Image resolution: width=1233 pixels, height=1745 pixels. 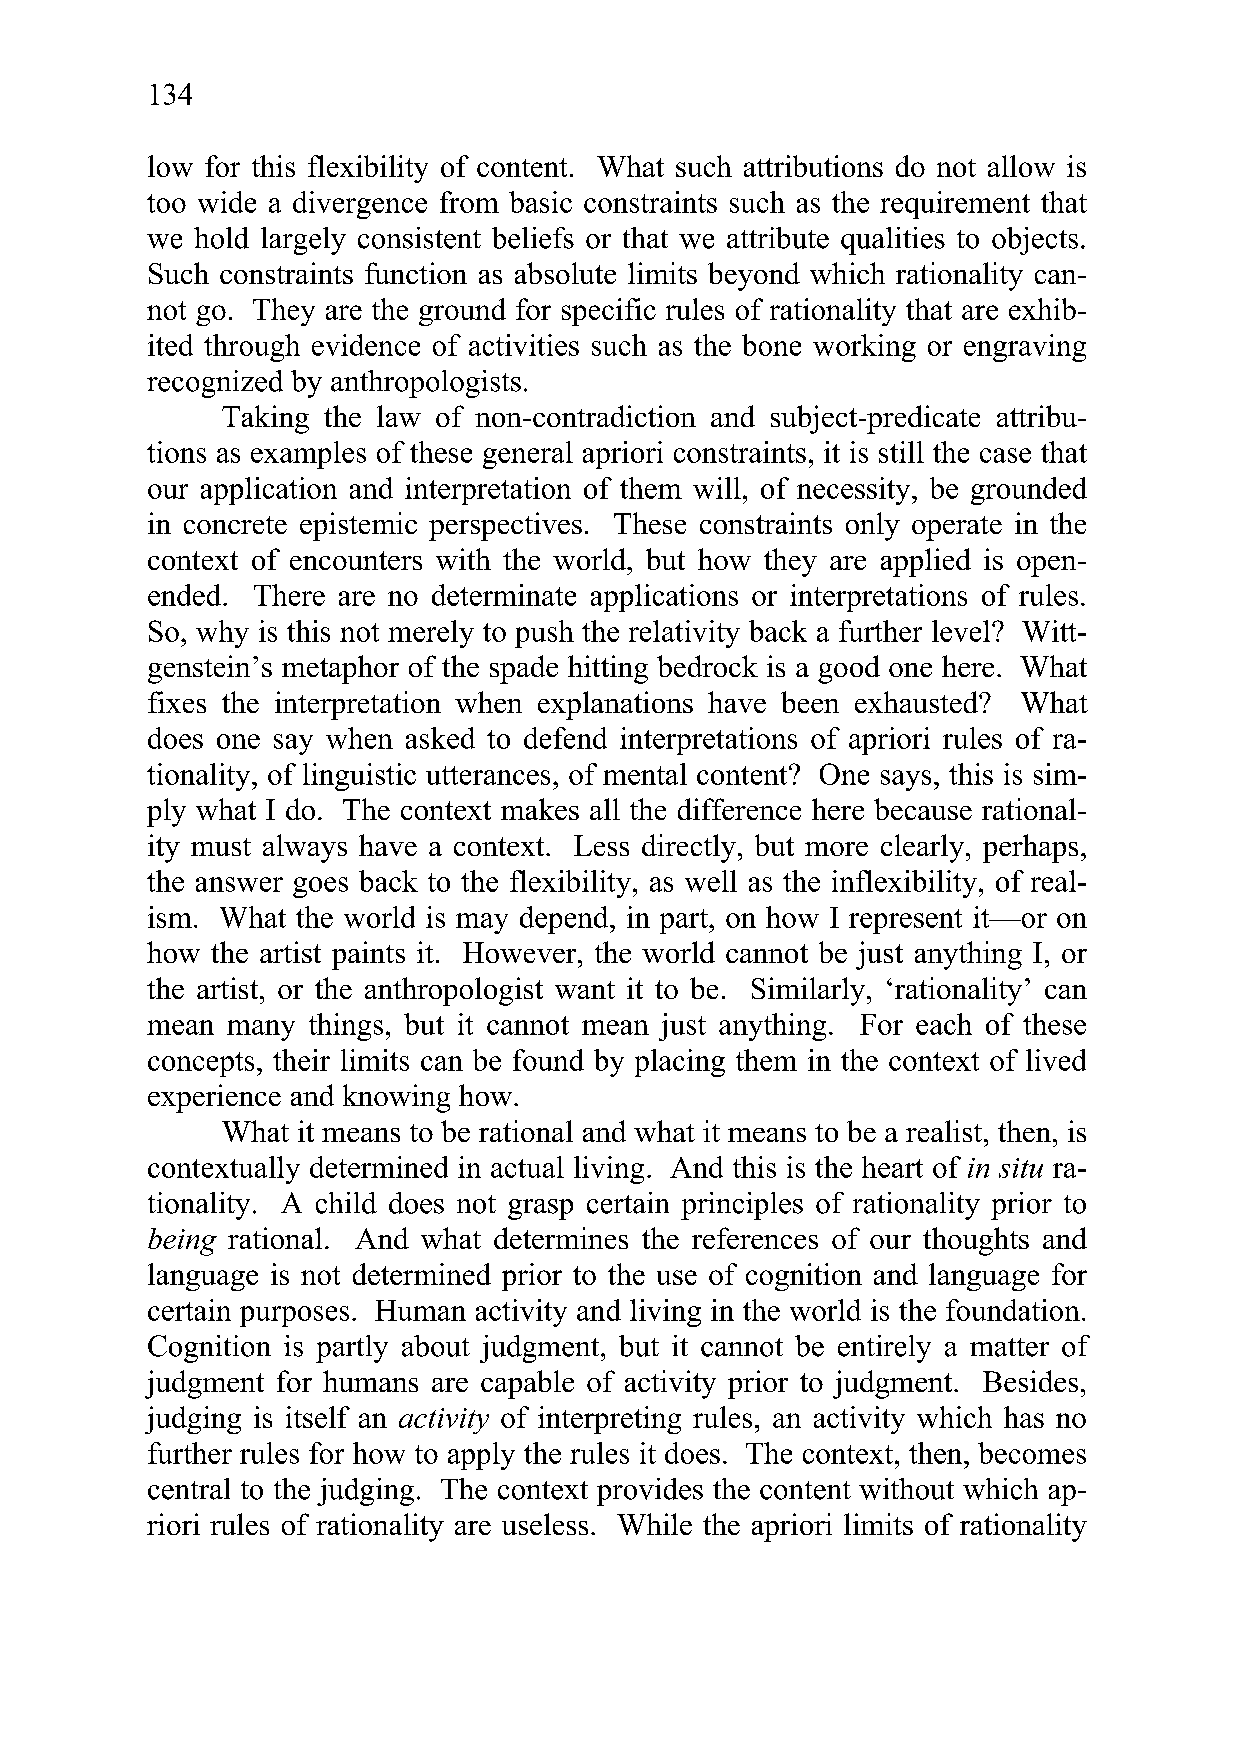 I want to click on each, so click(x=944, y=1024).
